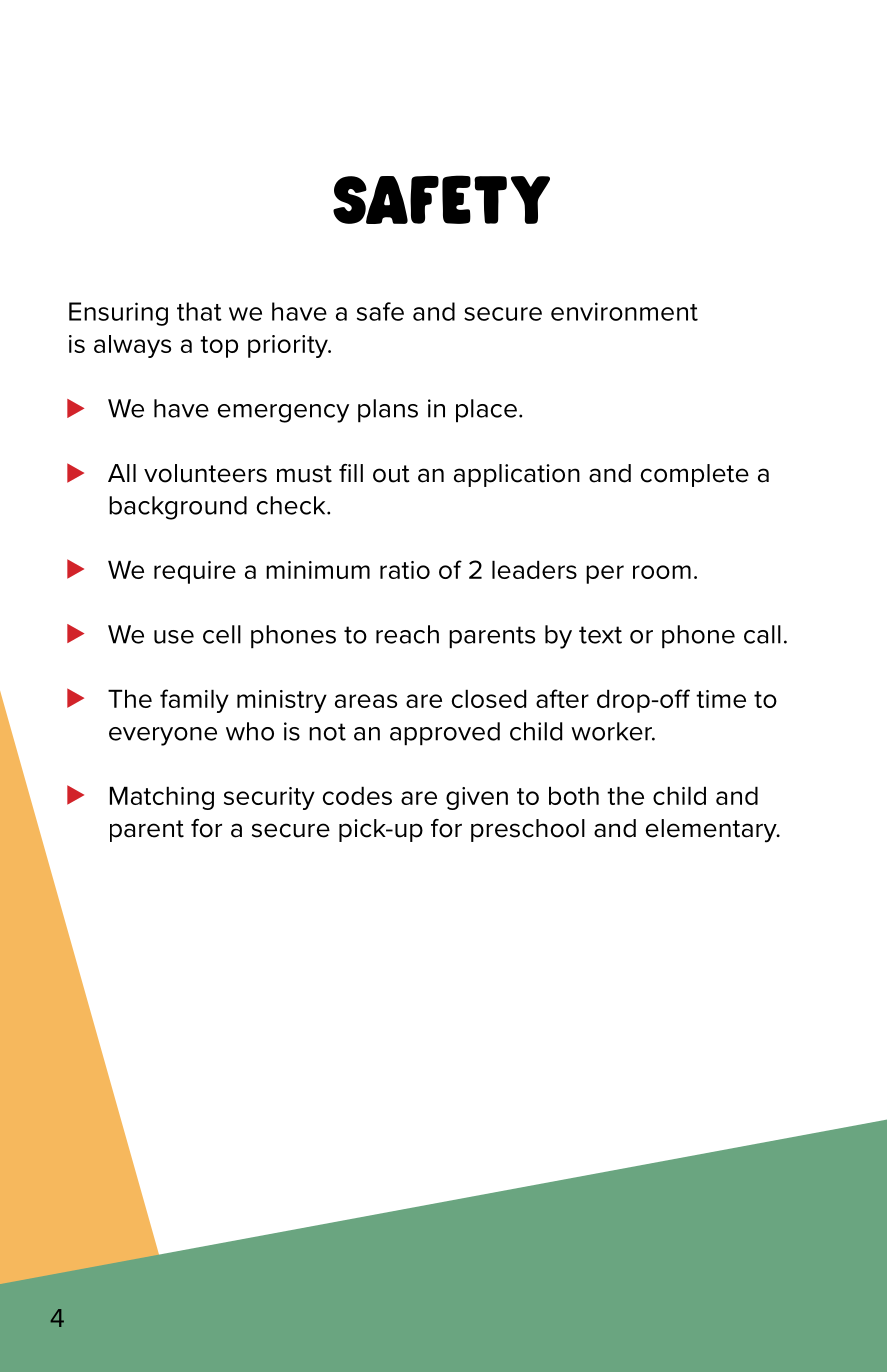 The image size is (887, 1372). Describe the element at coordinates (721, 699) in the screenshot. I see `time` at that location.
